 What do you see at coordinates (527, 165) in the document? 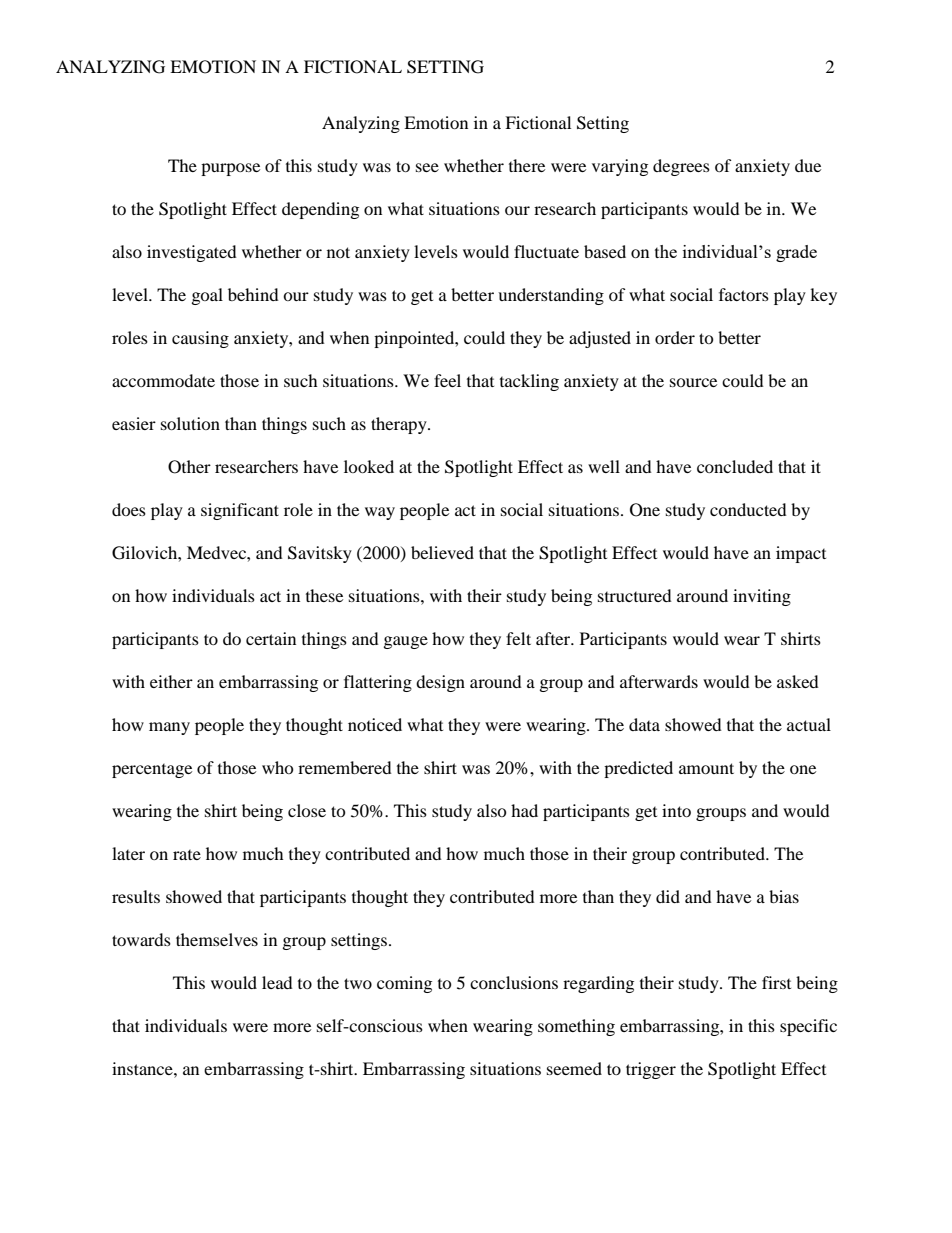
I see `there` at bounding box center [527, 165].
